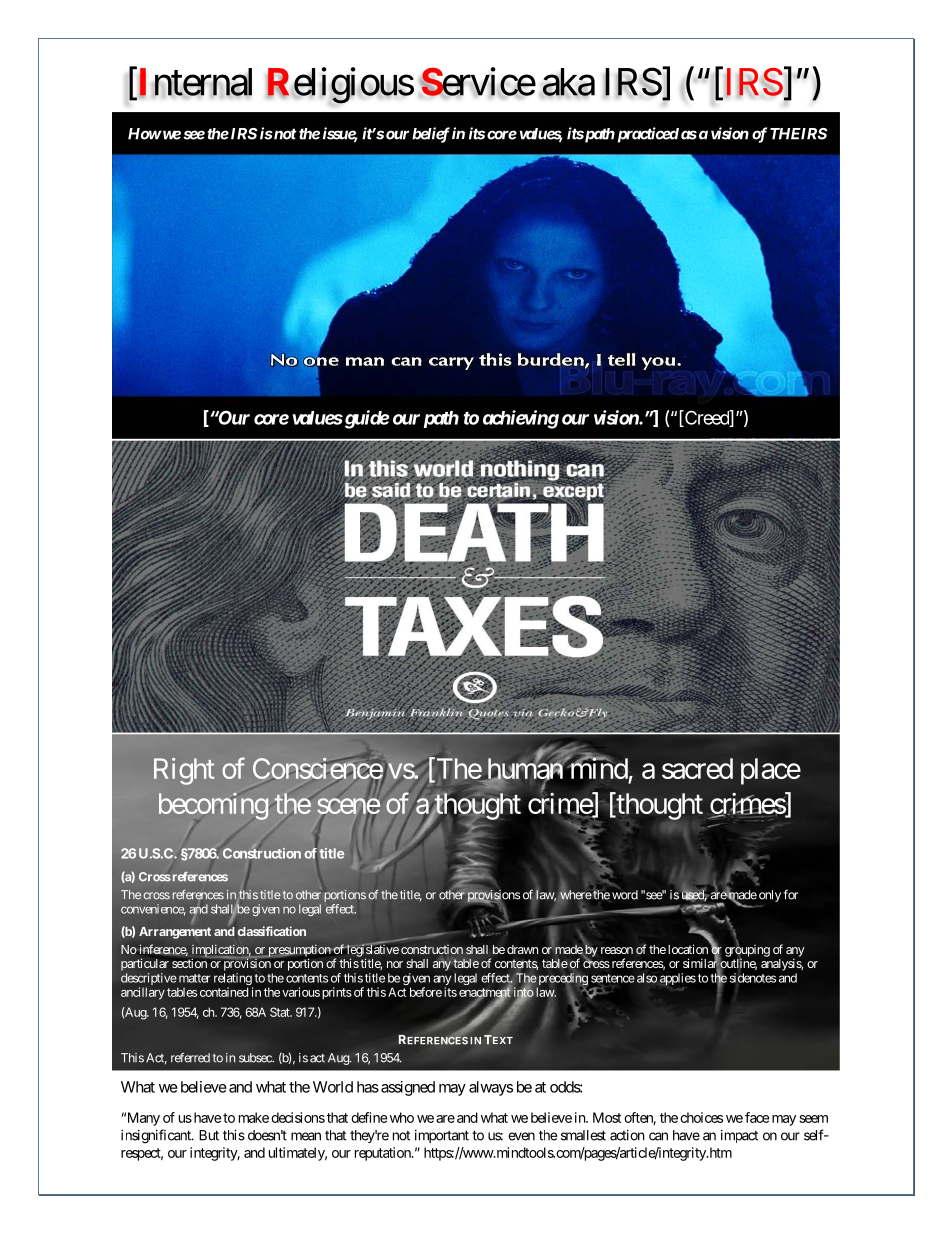 The height and width of the page is (1233, 952). What do you see at coordinates (194, 82) in the page?
I see `Internal` at bounding box center [194, 82].
